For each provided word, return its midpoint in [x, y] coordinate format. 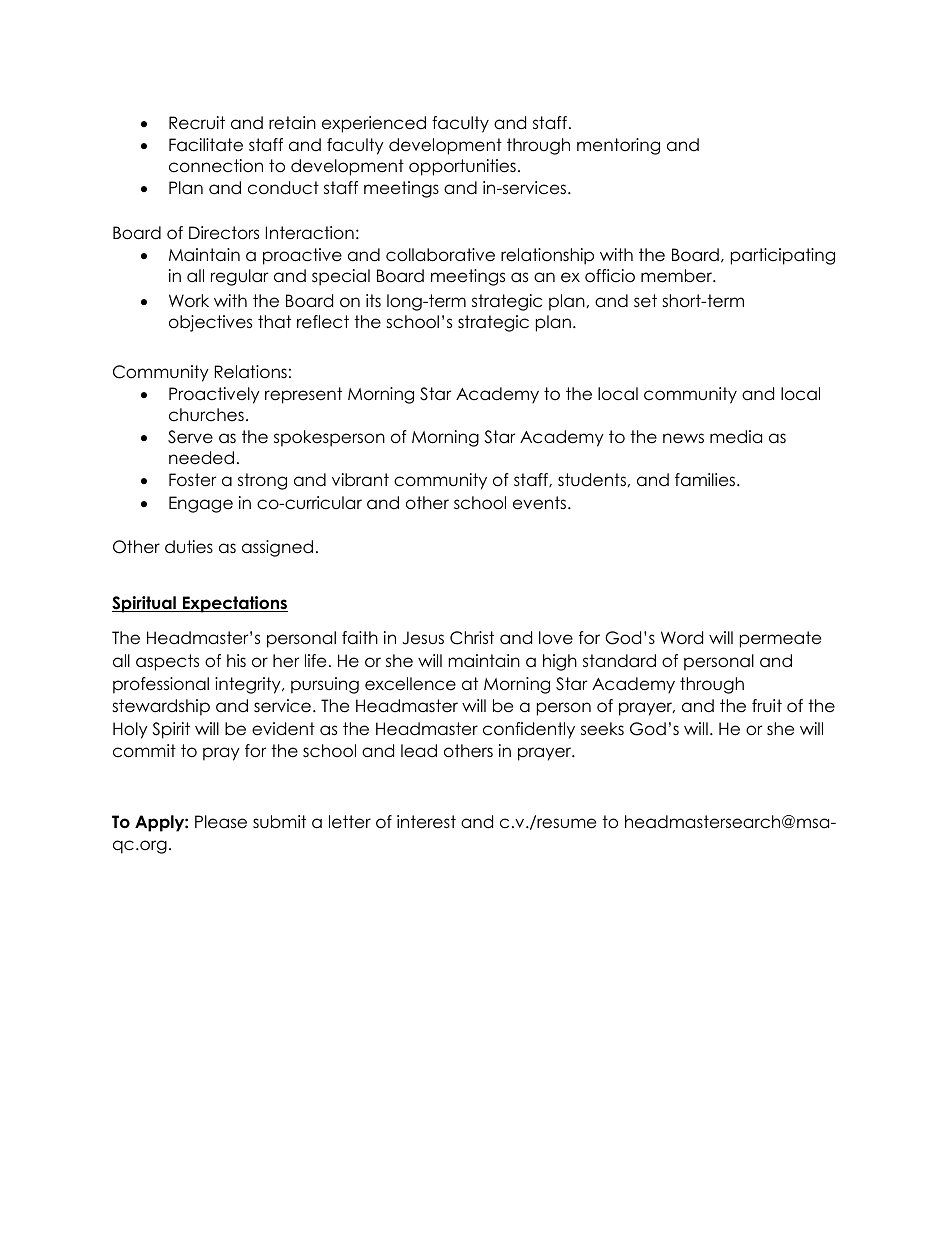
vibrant [360, 480]
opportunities [462, 167]
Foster [192, 480]
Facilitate [206, 145]
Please [221, 822]
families [705, 480]
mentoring [618, 146]
